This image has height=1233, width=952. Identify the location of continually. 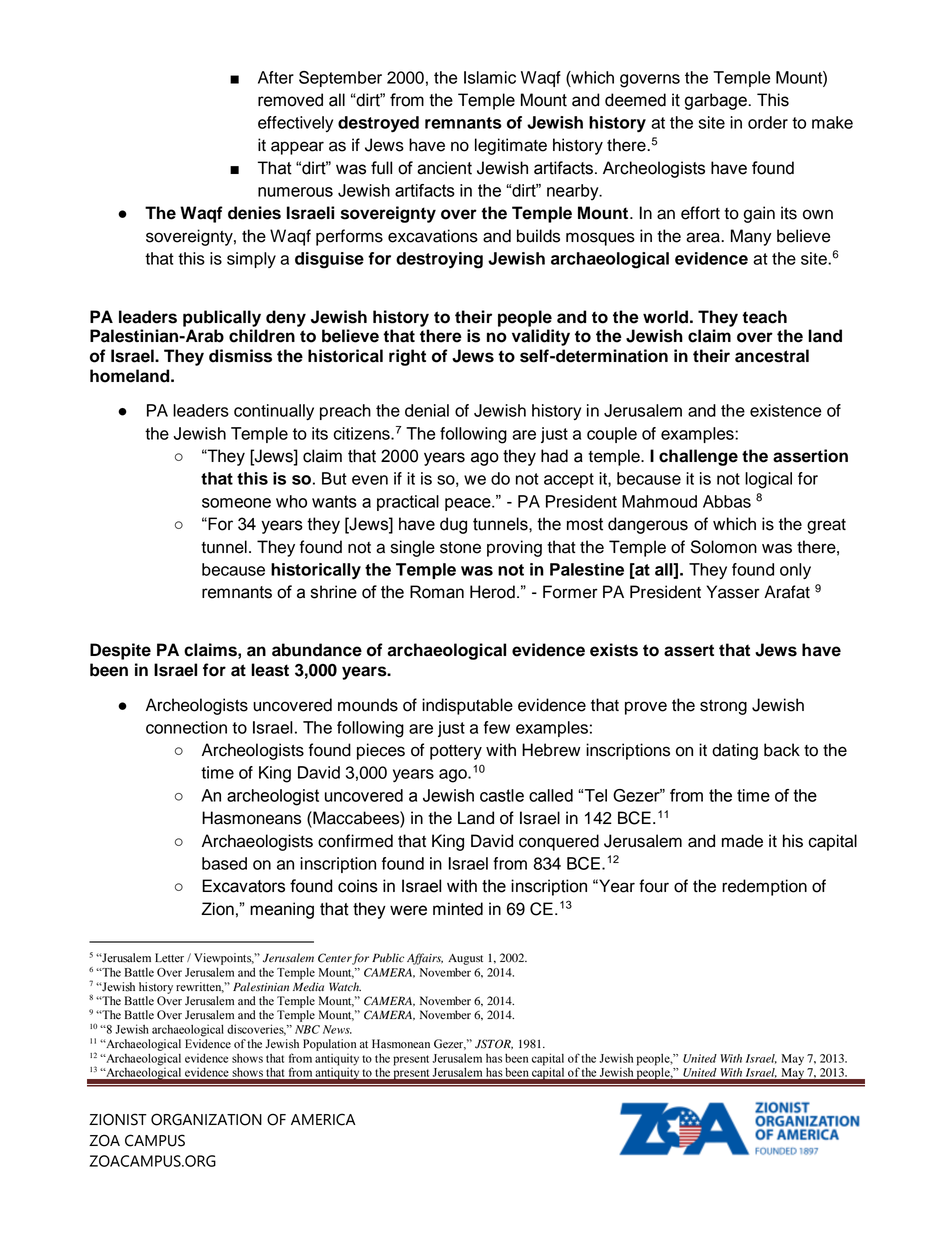
(274, 412).
